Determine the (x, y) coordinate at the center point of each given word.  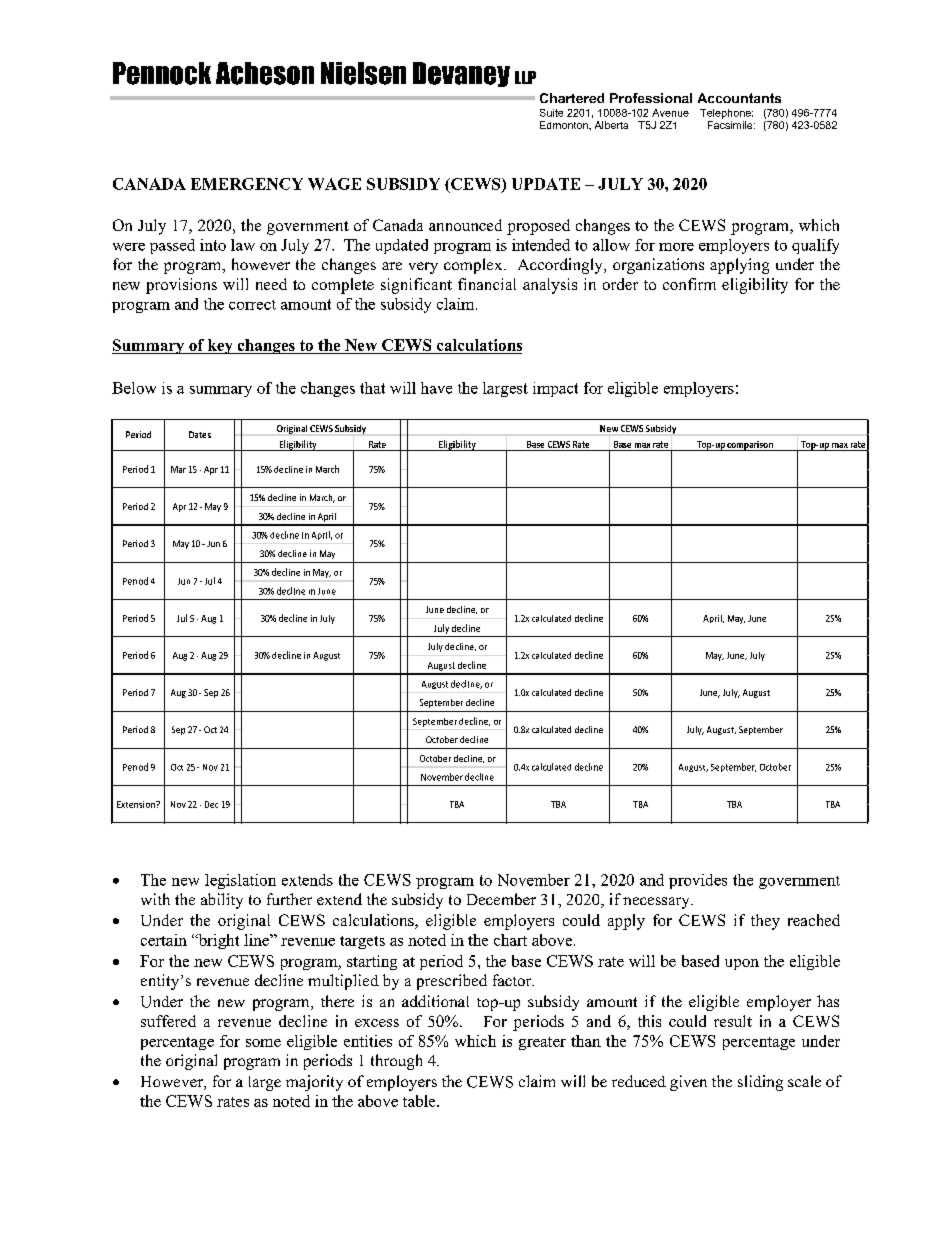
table (420, 1101)
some (263, 1043)
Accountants (739, 98)
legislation (240, 881)
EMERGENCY (247, 184)
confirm (689, 284)
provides (698, 881)
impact (555, 389)
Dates (200, 434)
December (501, 899)
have (436, 388)
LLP (525, 77)
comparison (750, 446)
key (220, 346)
